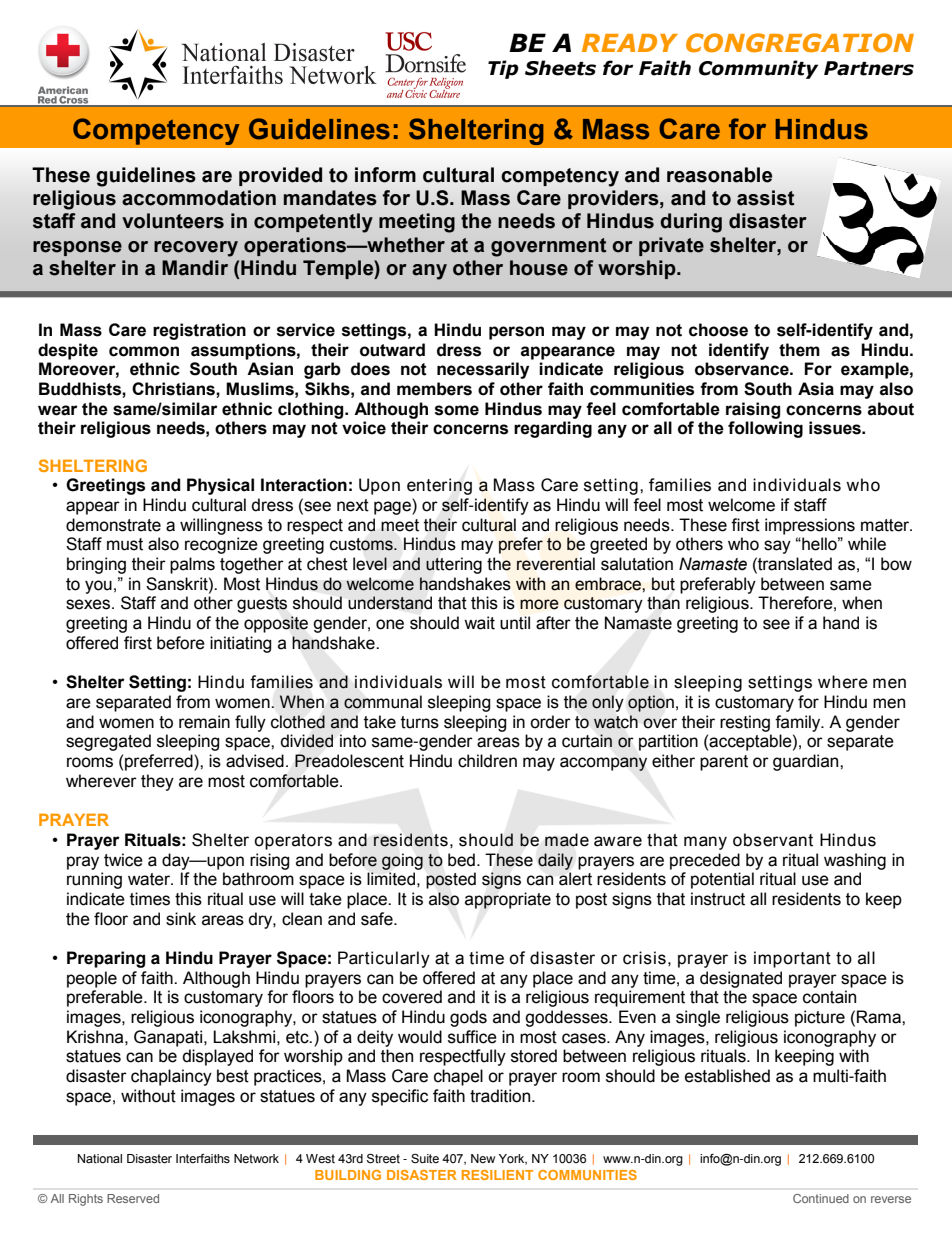 Image resolution: width=952 pixels, height=1233 pixels. Describe the element at coordinates (821, 1198) in the document. I see `Continued` at that location.
